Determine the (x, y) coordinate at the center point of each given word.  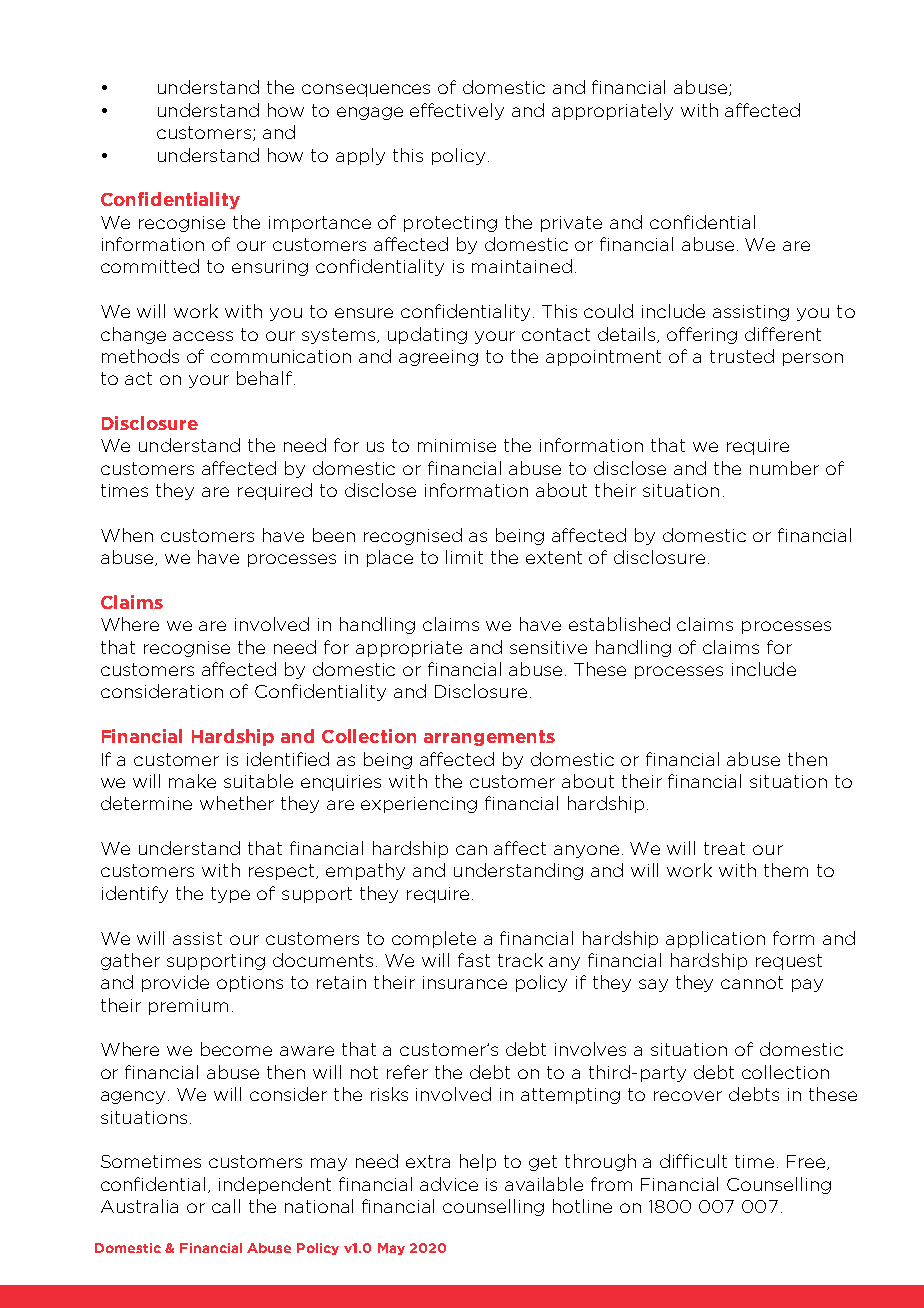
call (226, 1206)
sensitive (548, 647)
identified (288, 759)
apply (360, 156)
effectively (457, 111)
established (619, 624)
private (571, 224)
